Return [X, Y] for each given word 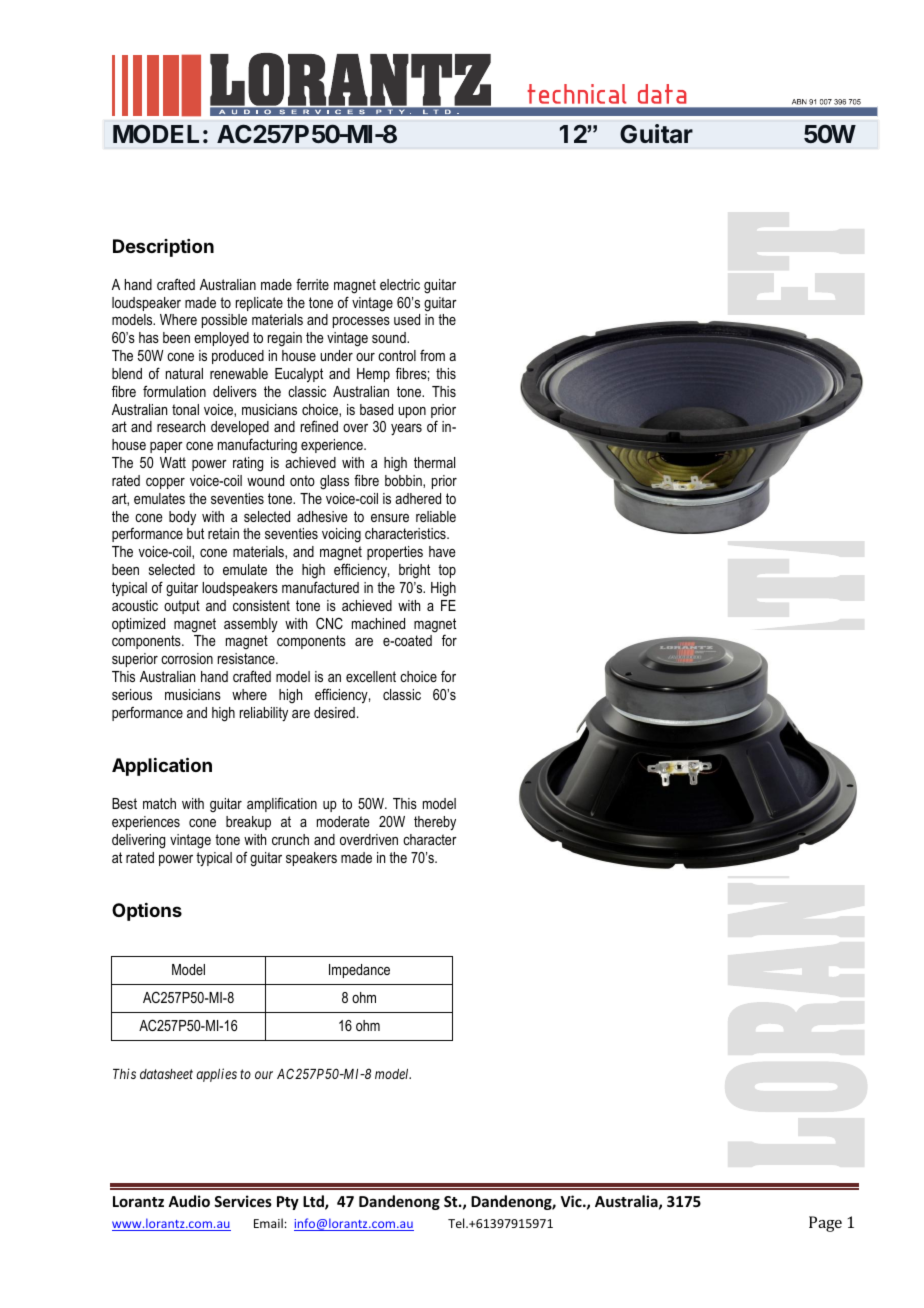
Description [163, 248]
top [447, 571]
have [442, 551]
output [182, 607]
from [432, 355]
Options [147, 912]
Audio [189, 1201]
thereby [435, 823]
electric [400, 284]
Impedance [359, 971]
